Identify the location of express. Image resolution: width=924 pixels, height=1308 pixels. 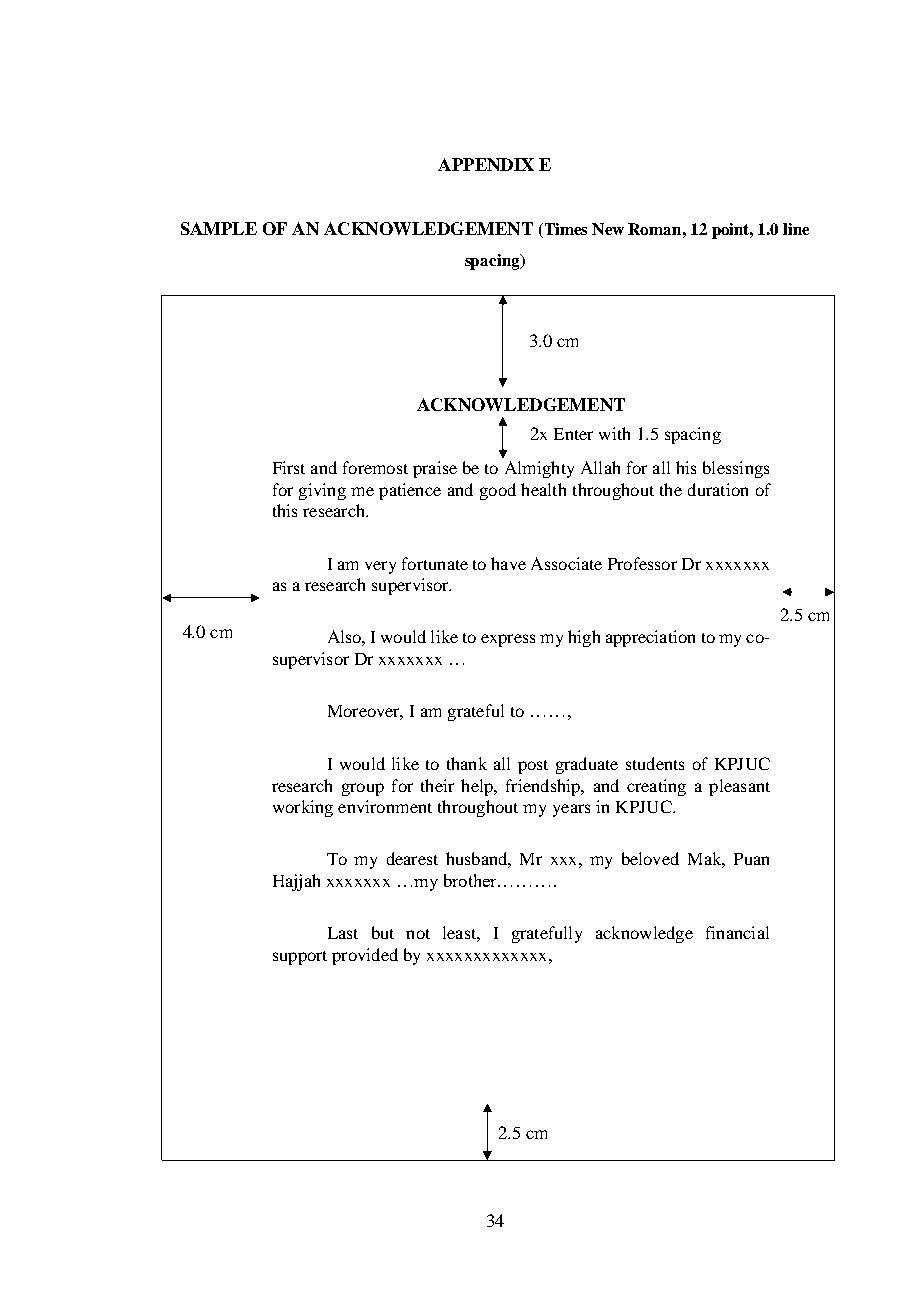
(508, 640).
